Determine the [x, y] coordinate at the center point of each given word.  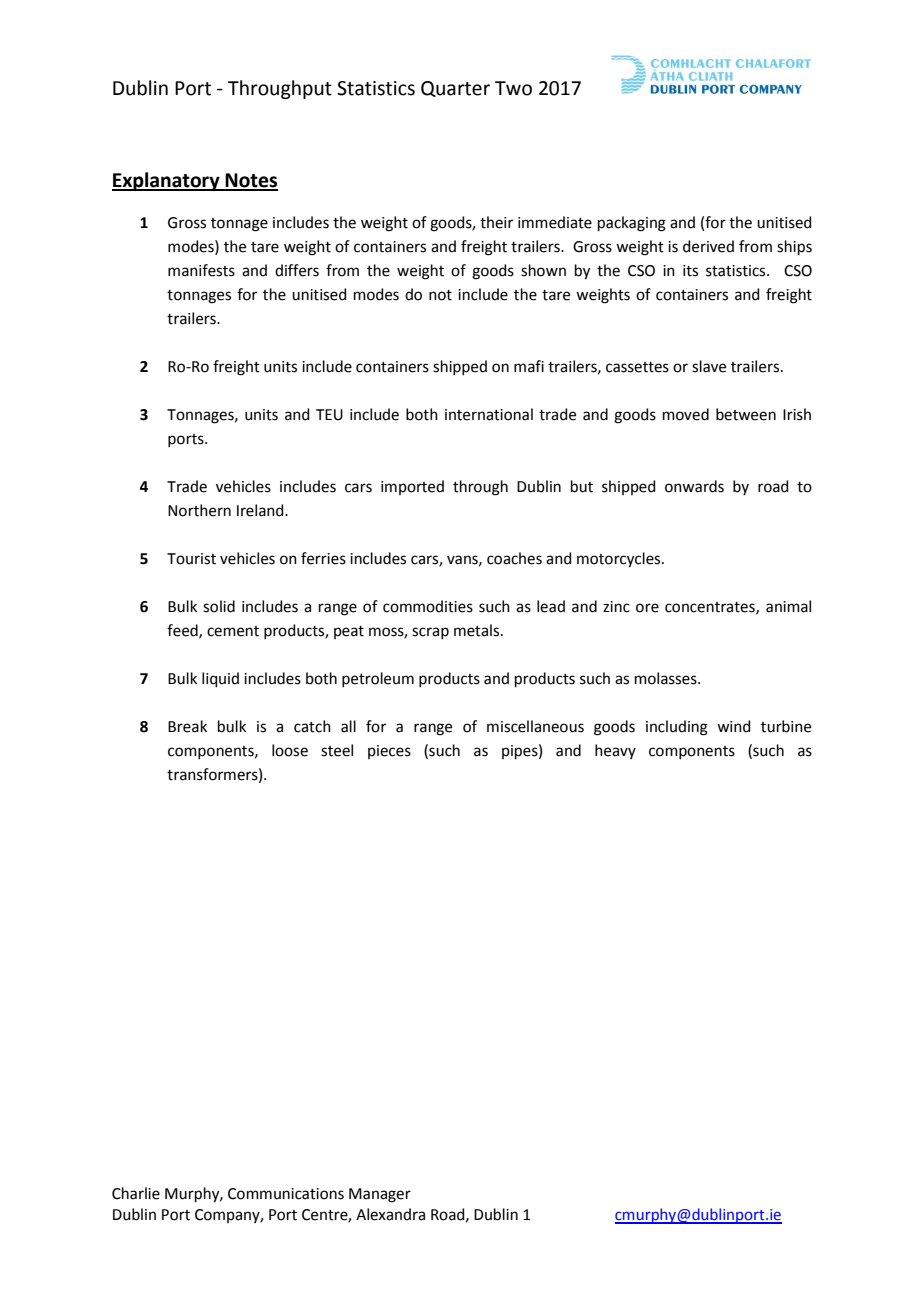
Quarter [455, 89]
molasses [667, 678]
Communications [286, 1194]
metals [478, 630]
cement [233, 631]
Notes [251, 181]
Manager [380, 1195]
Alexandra [390, 1214]
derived [708, 246]
